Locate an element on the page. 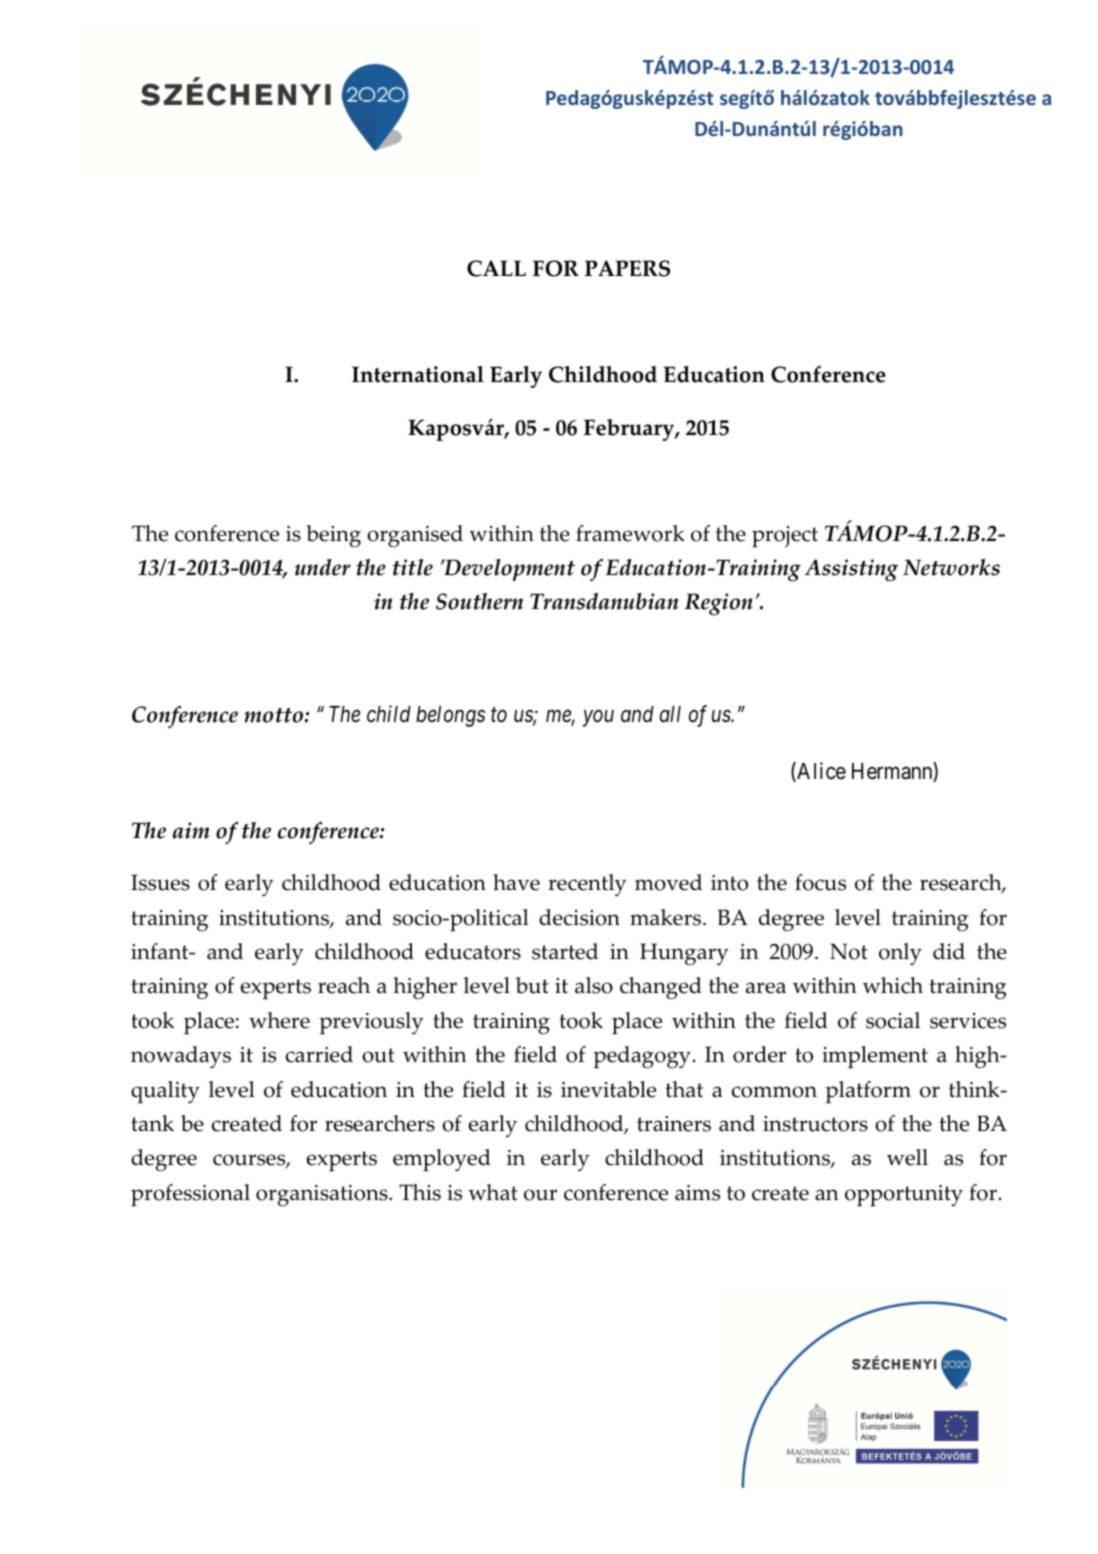 The height and width of the image is (1554, 1098). CALL is located at coordinates (496, 268).
